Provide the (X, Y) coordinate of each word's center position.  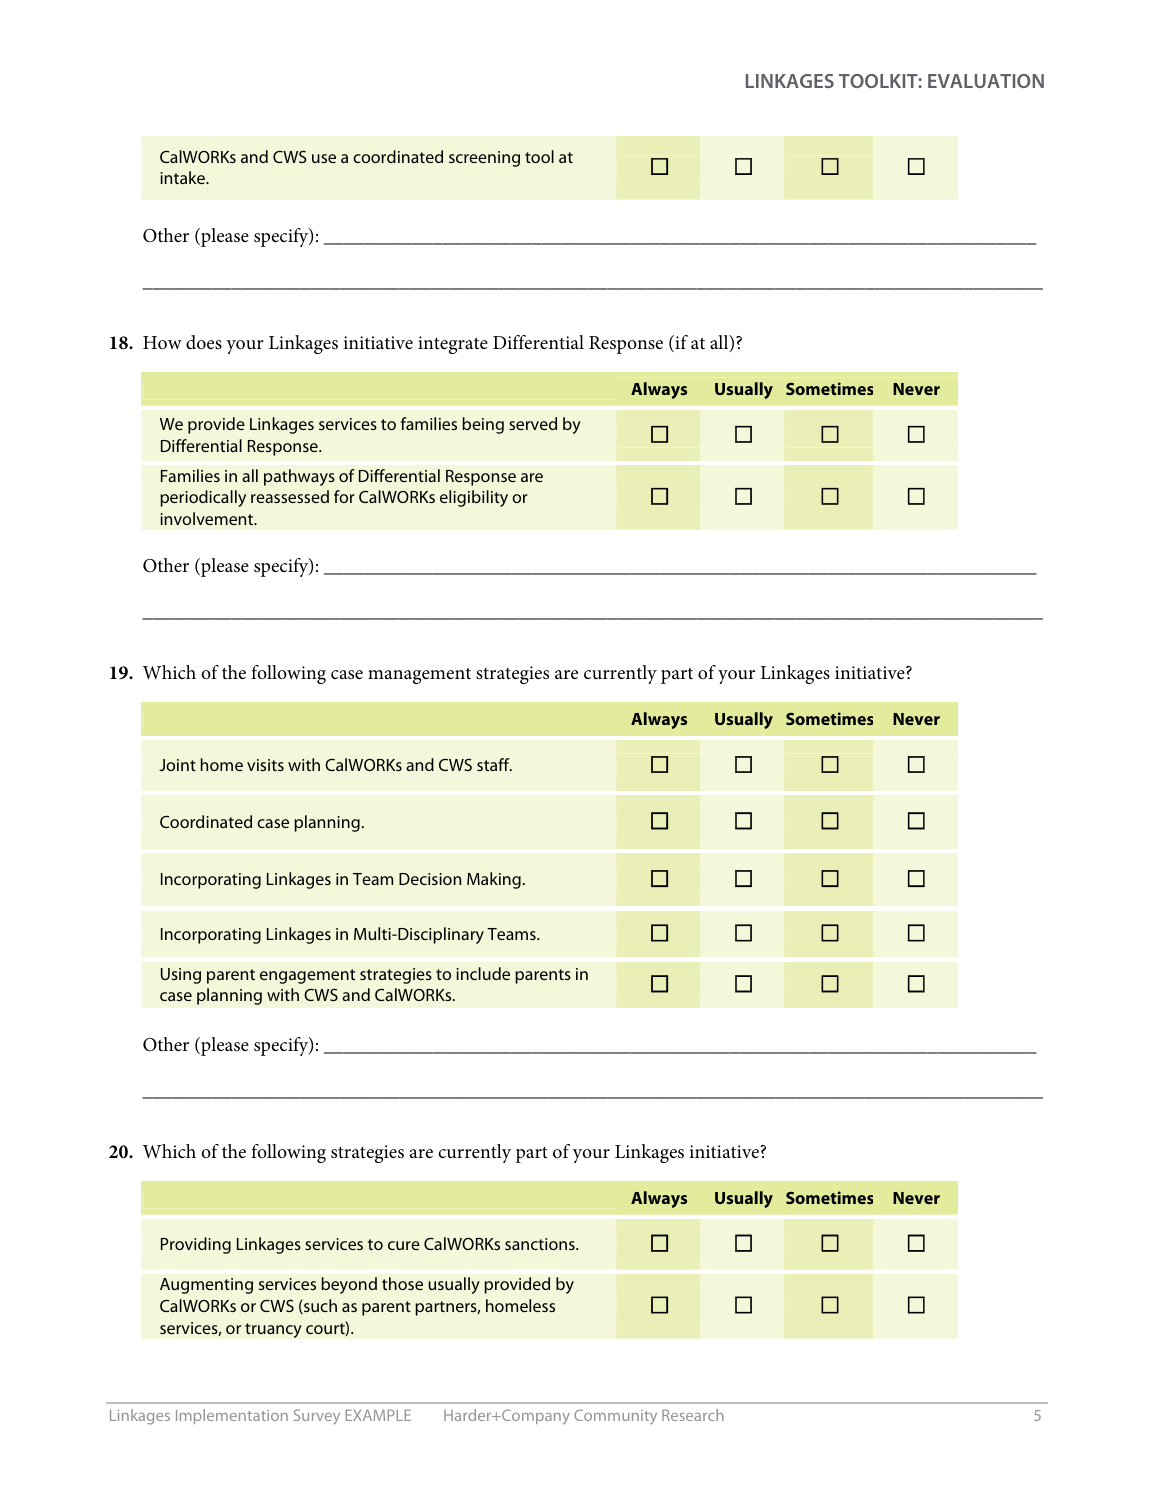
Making (494, 880)
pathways (299, 477)
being (483, 425)
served (533, 423)
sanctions (541, 1244)
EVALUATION (986, 81)
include (483, 973)
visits (265, 765)
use (324, 158)
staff (494, 764)
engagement (307, 976)
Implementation (232, 1416)
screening (484, 159)
